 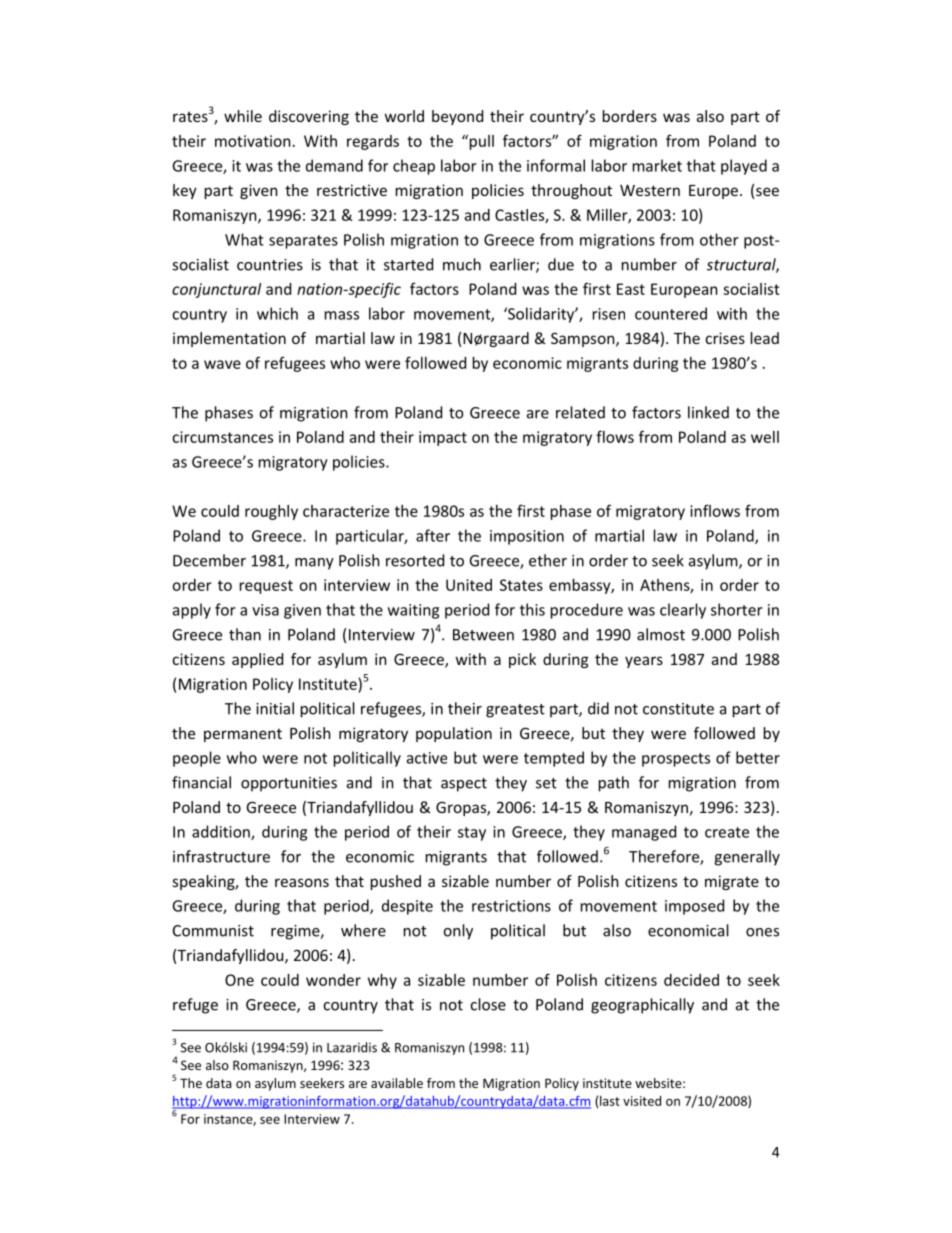 What do you see at coordinates (222, 364) in the screenshot?
I see `wave` at bounding box center [222, 364].
